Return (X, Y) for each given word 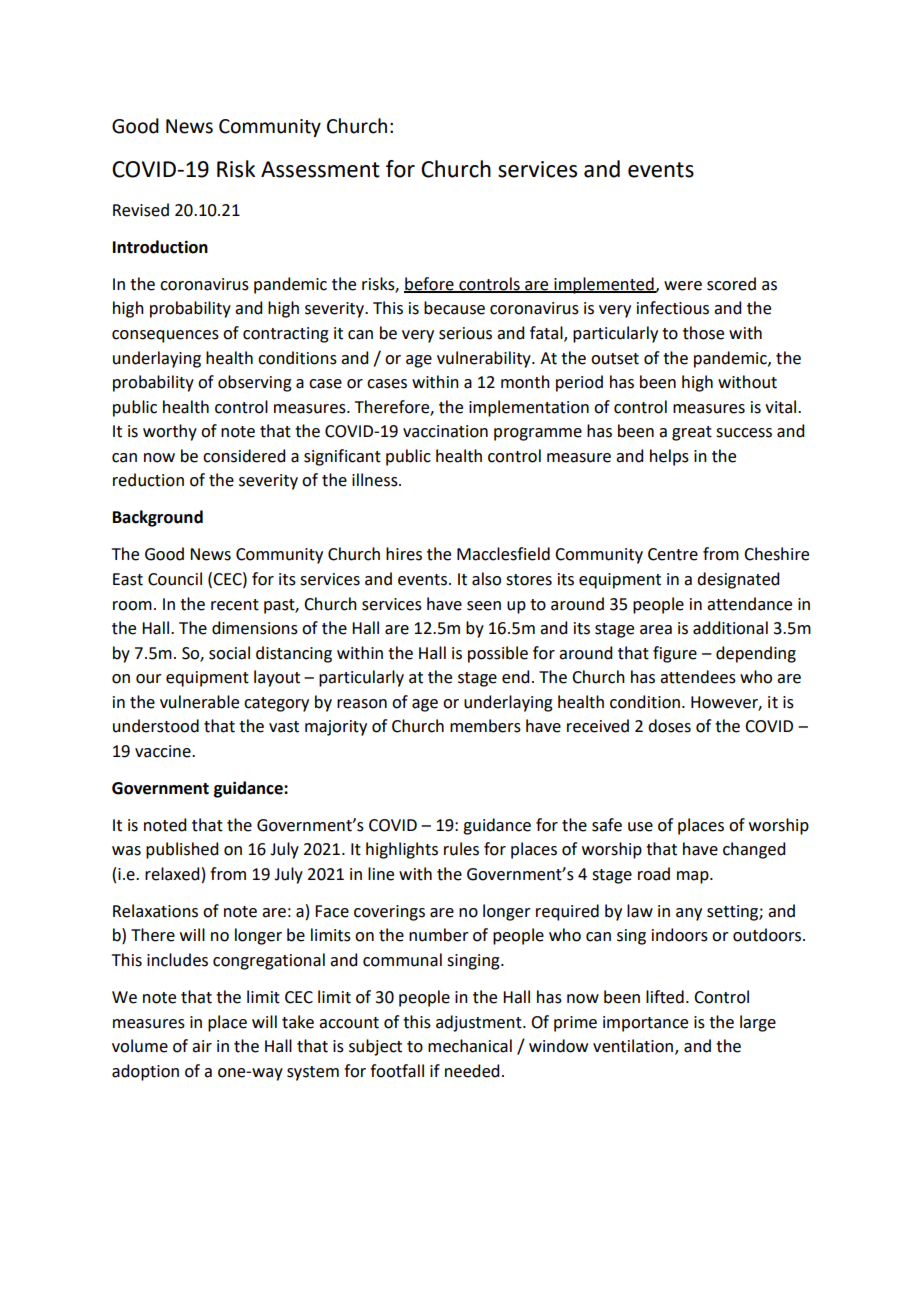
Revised (141, 210)
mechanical (470, 1046)
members (485, 726)
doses (669, 726)
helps (669, 457)
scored (731, 284)
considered (244, 456)
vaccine (164, 751)
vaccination (445, 431)
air (202, 1046)
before (430, 284)
